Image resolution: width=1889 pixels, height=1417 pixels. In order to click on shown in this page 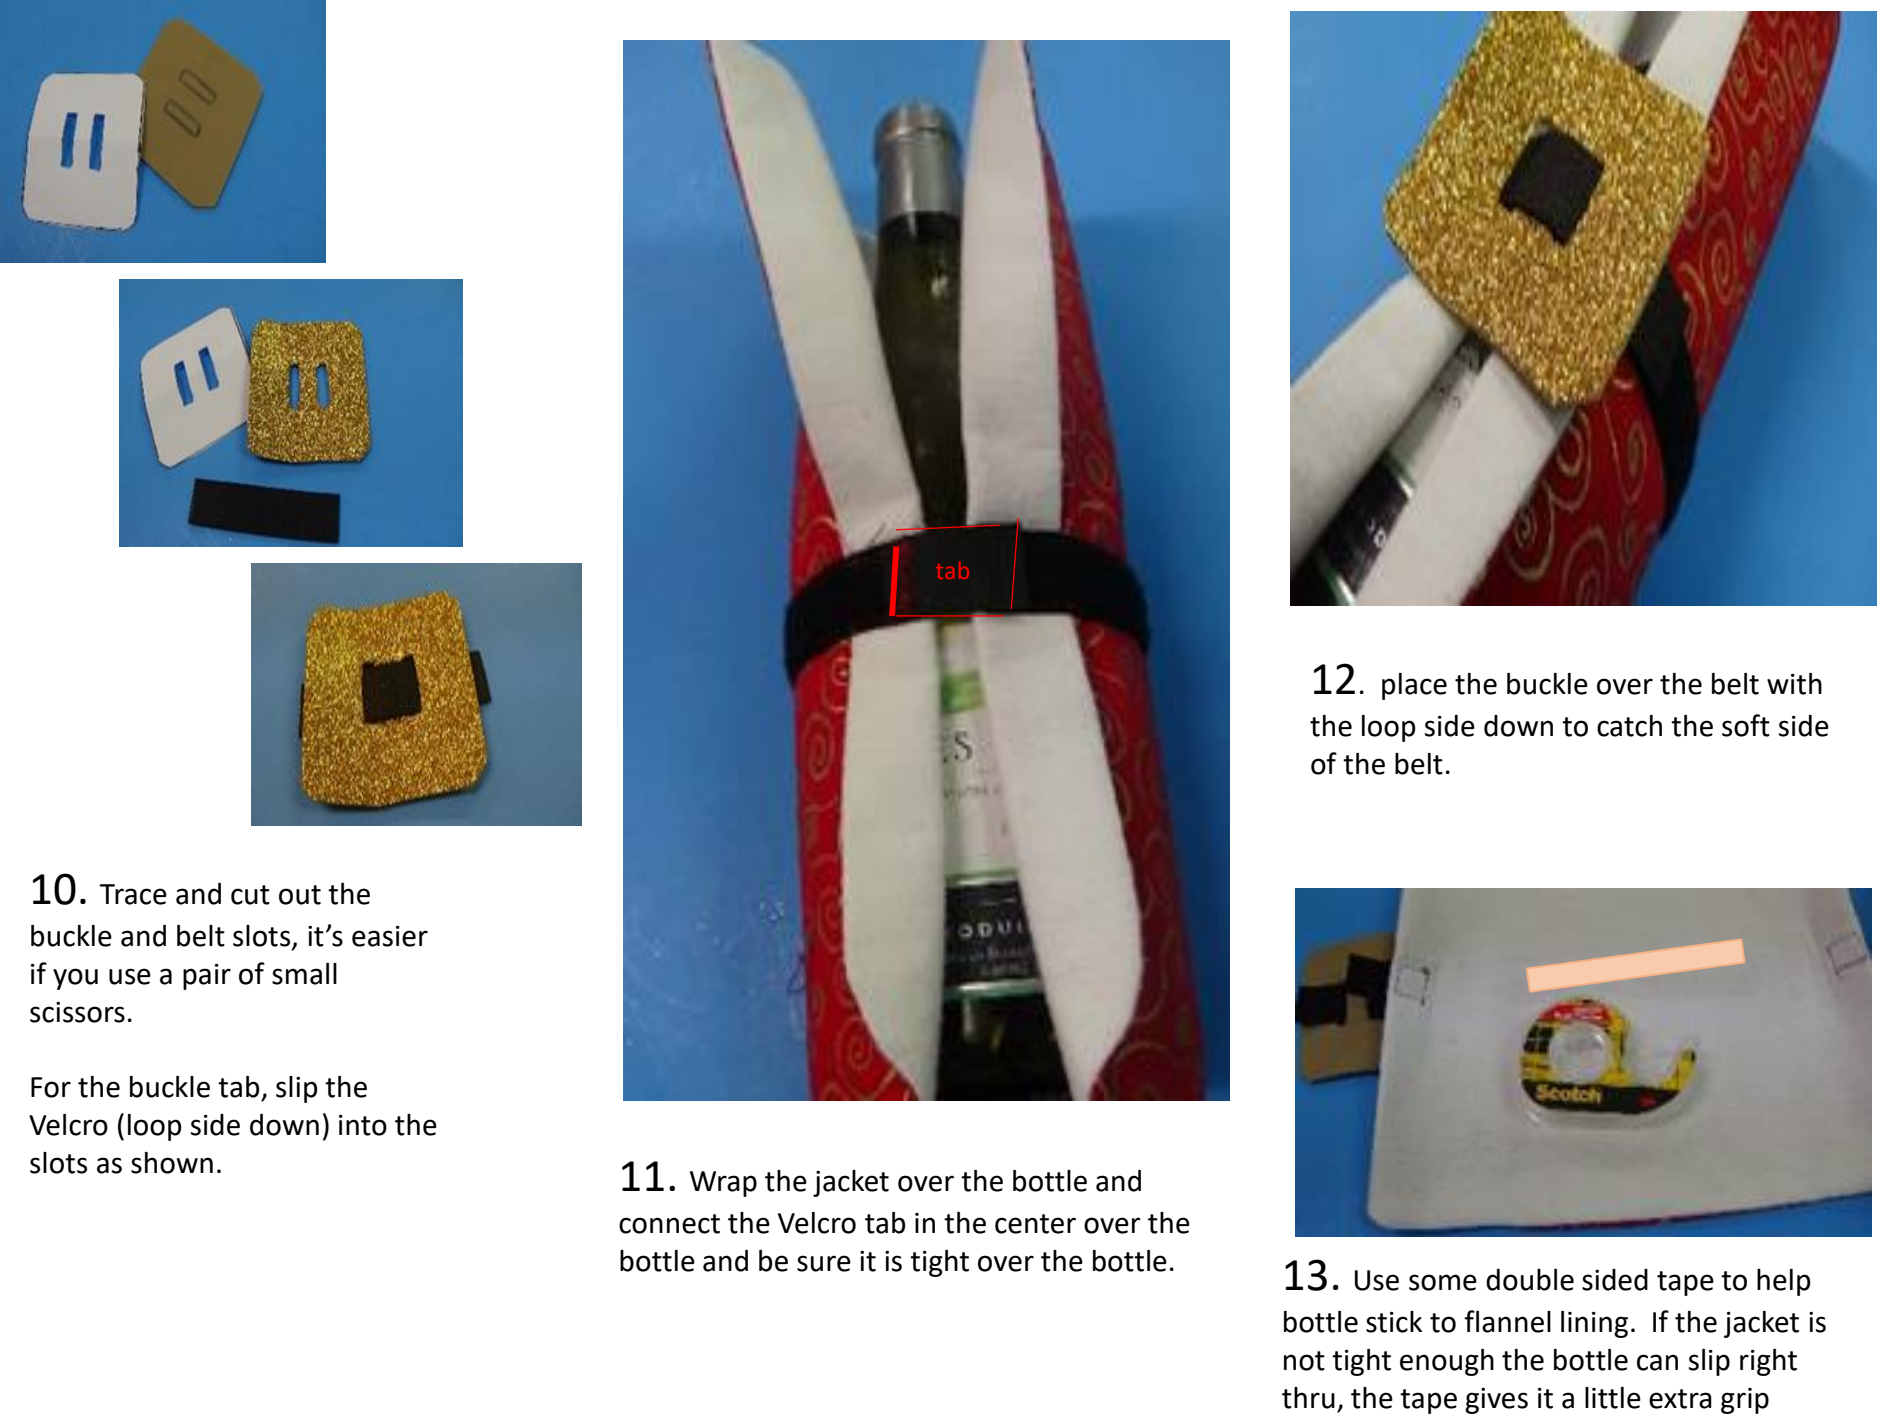, I will do `click(172, 1163)`.
